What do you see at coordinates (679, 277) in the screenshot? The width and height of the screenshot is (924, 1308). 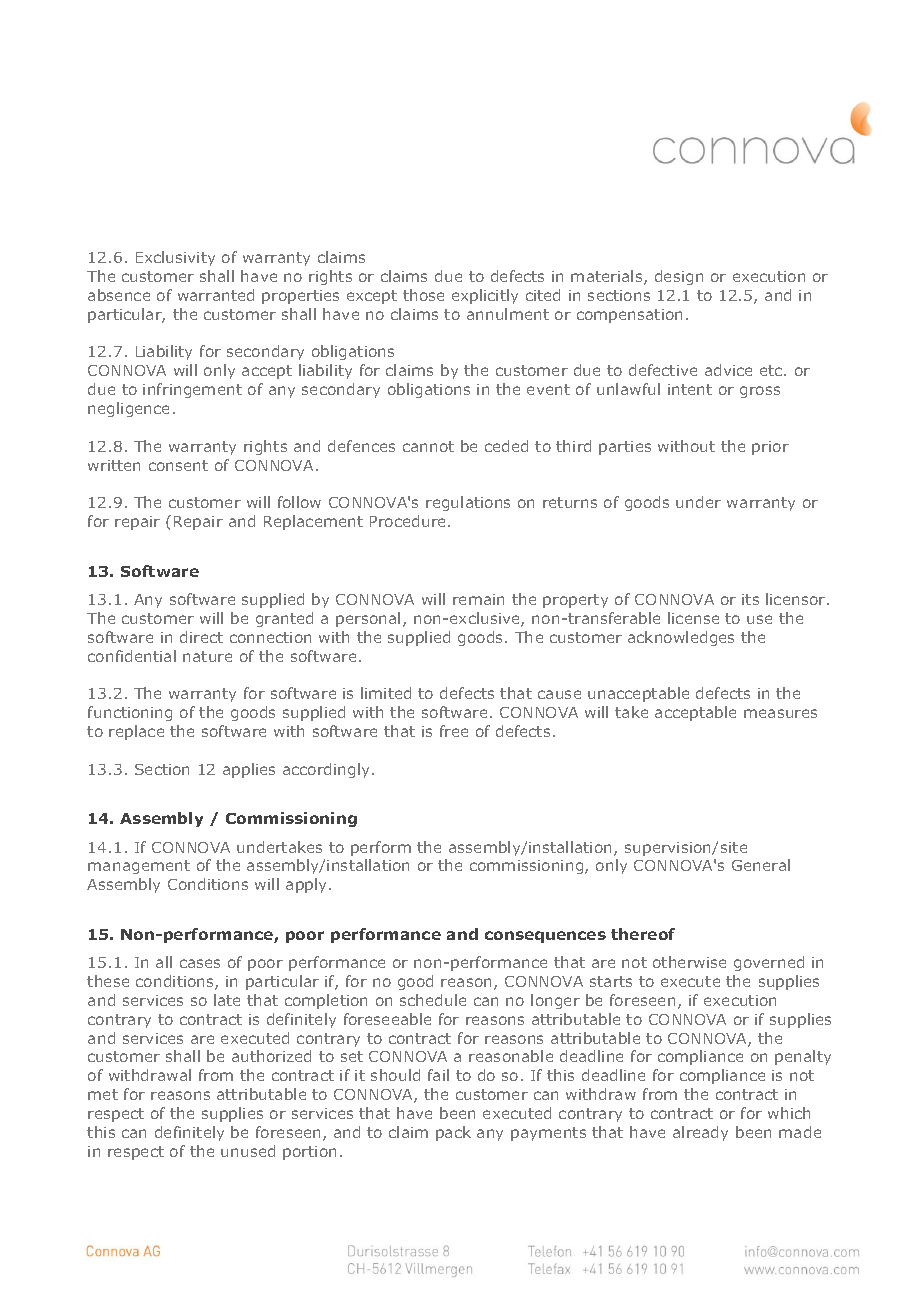 I see `design` at bounding box center [679, 277].
